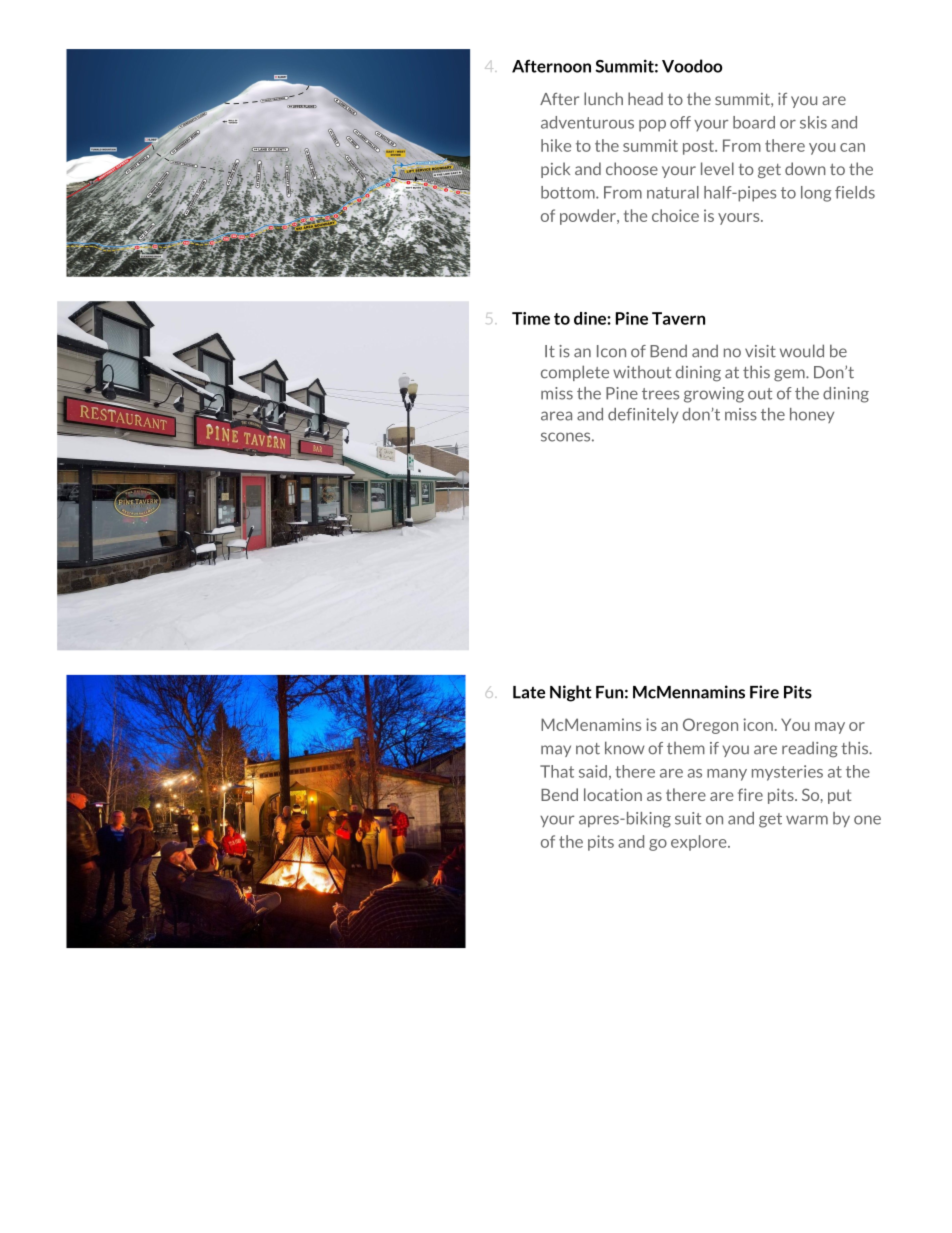  What do you see at coordinates (813, 122) in the page?
I see `skis` at bounding box center [813, 122].
